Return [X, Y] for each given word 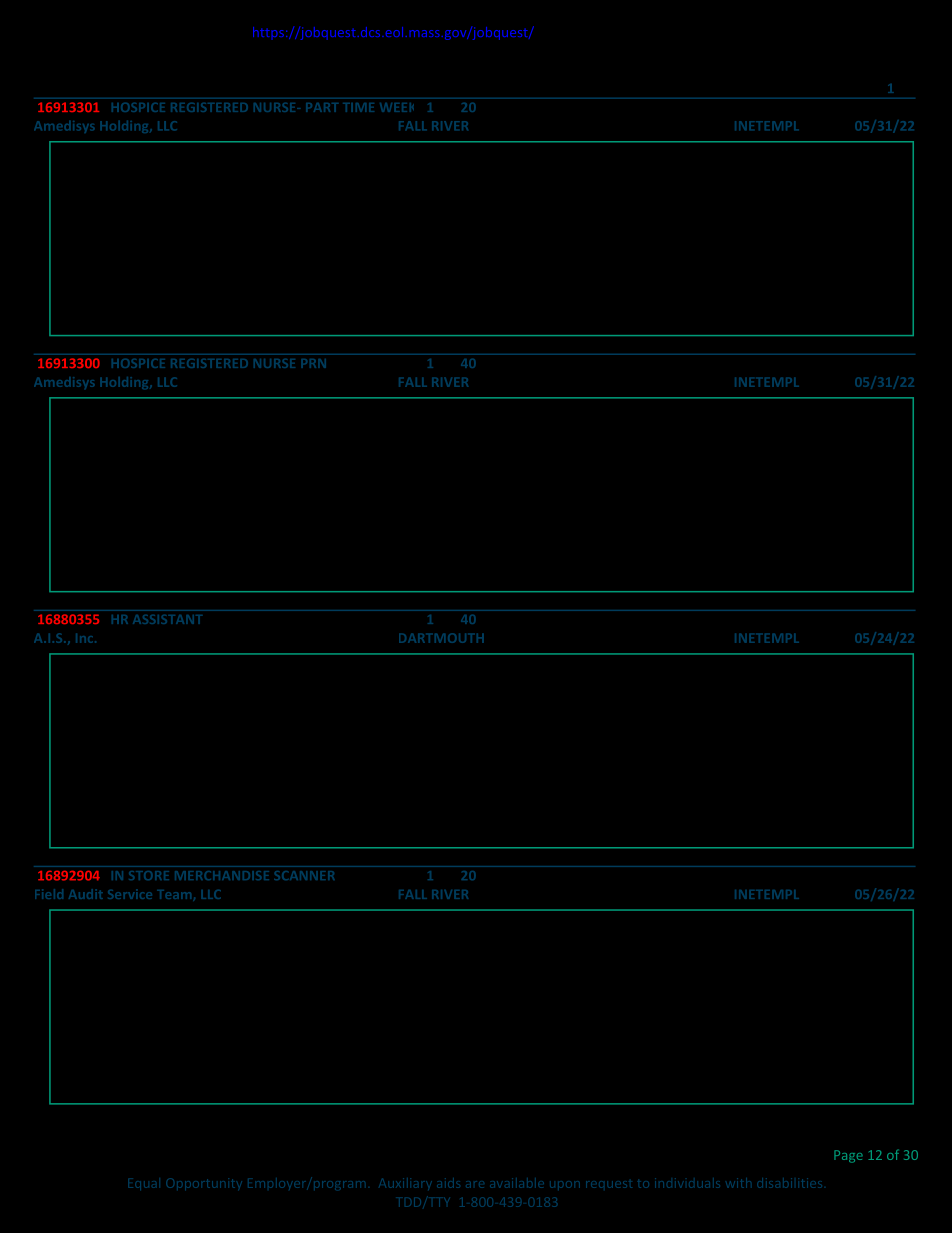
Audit [85, 894]
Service [130, 894]
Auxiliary [405, 1184]
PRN [314, 363]
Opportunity [203, 1184]
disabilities [789, 1183]
